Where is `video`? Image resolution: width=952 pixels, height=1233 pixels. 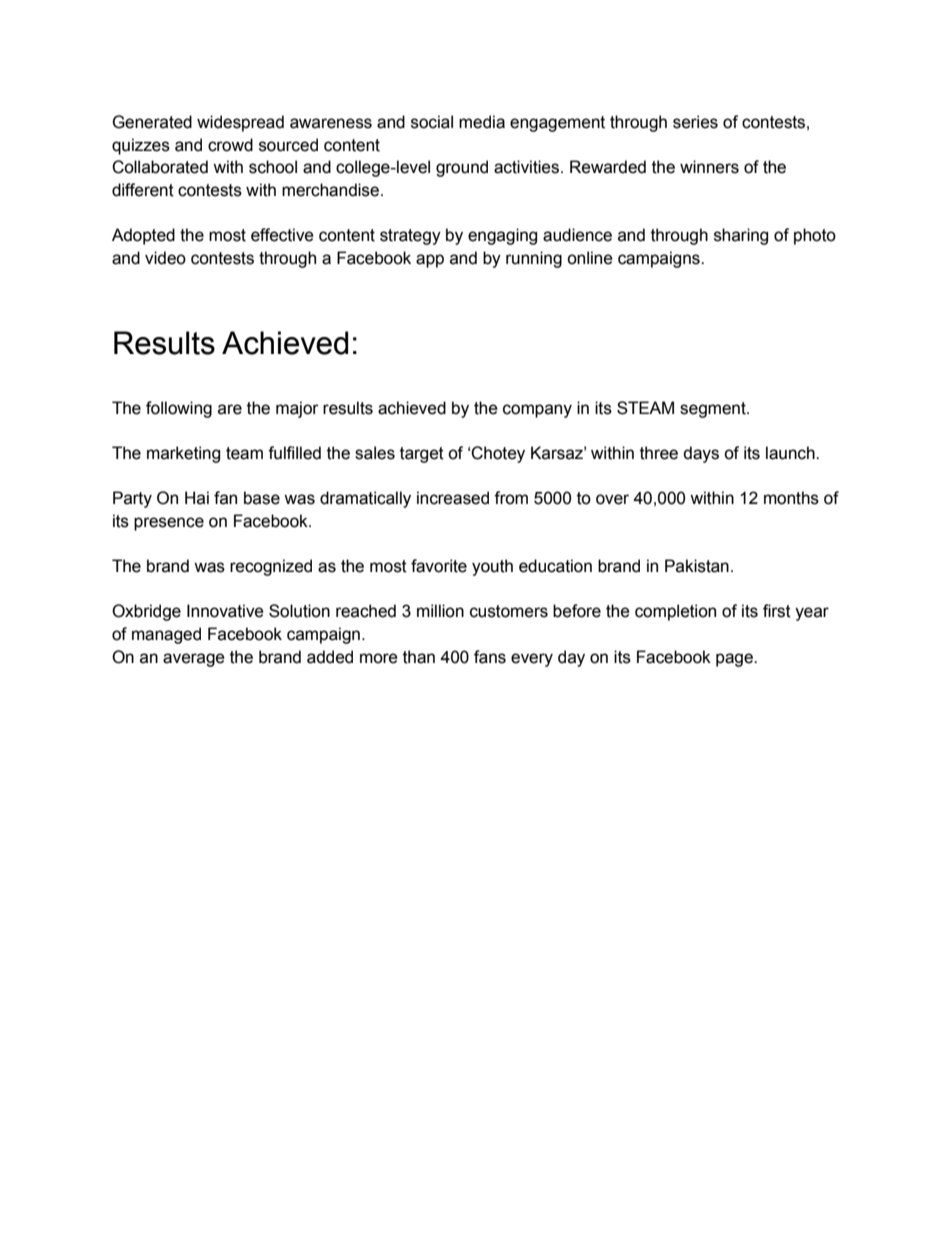 video is located at coordinates (165, 258).
